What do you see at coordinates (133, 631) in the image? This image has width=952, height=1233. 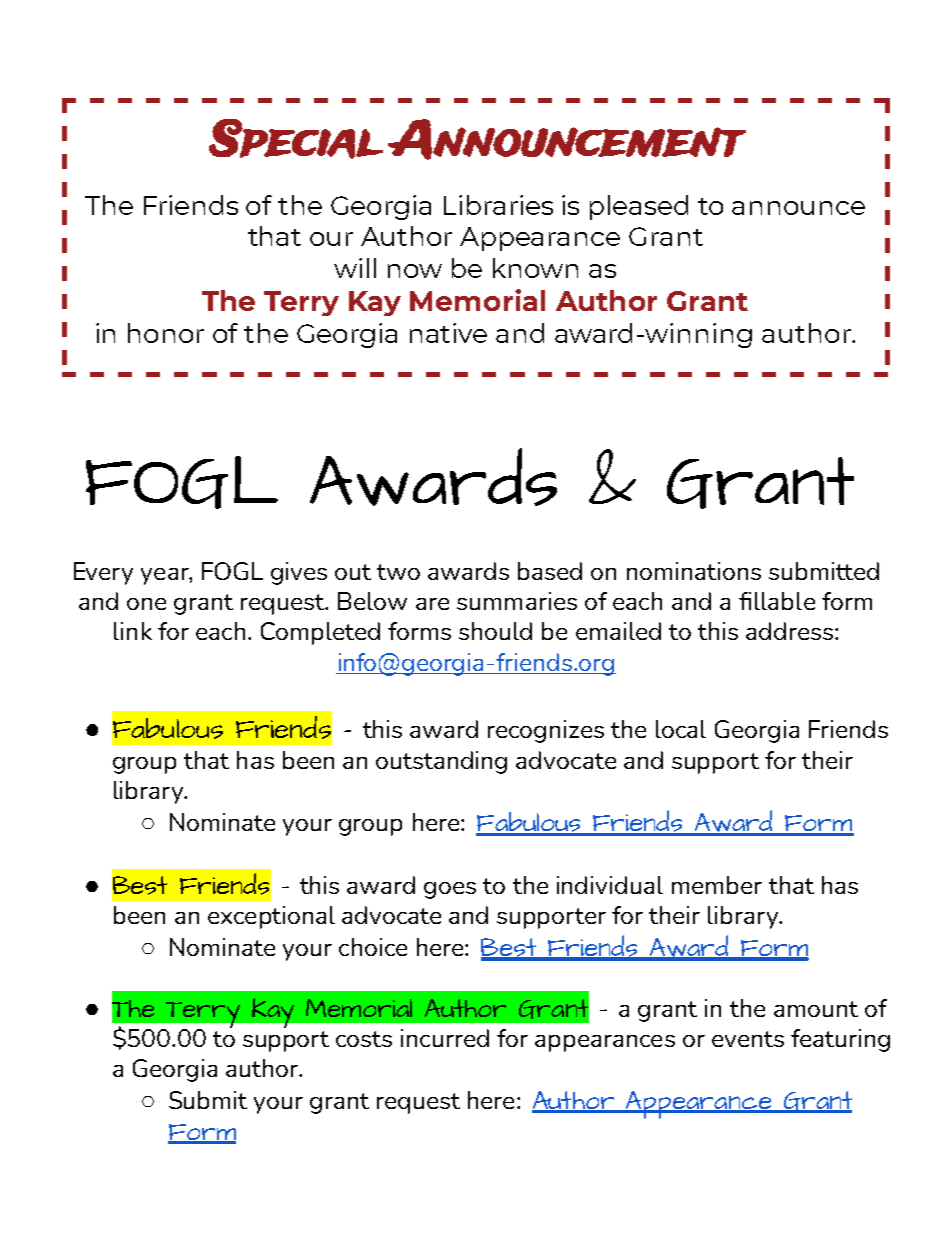 I see `link` at bounding box center [133, 631].
